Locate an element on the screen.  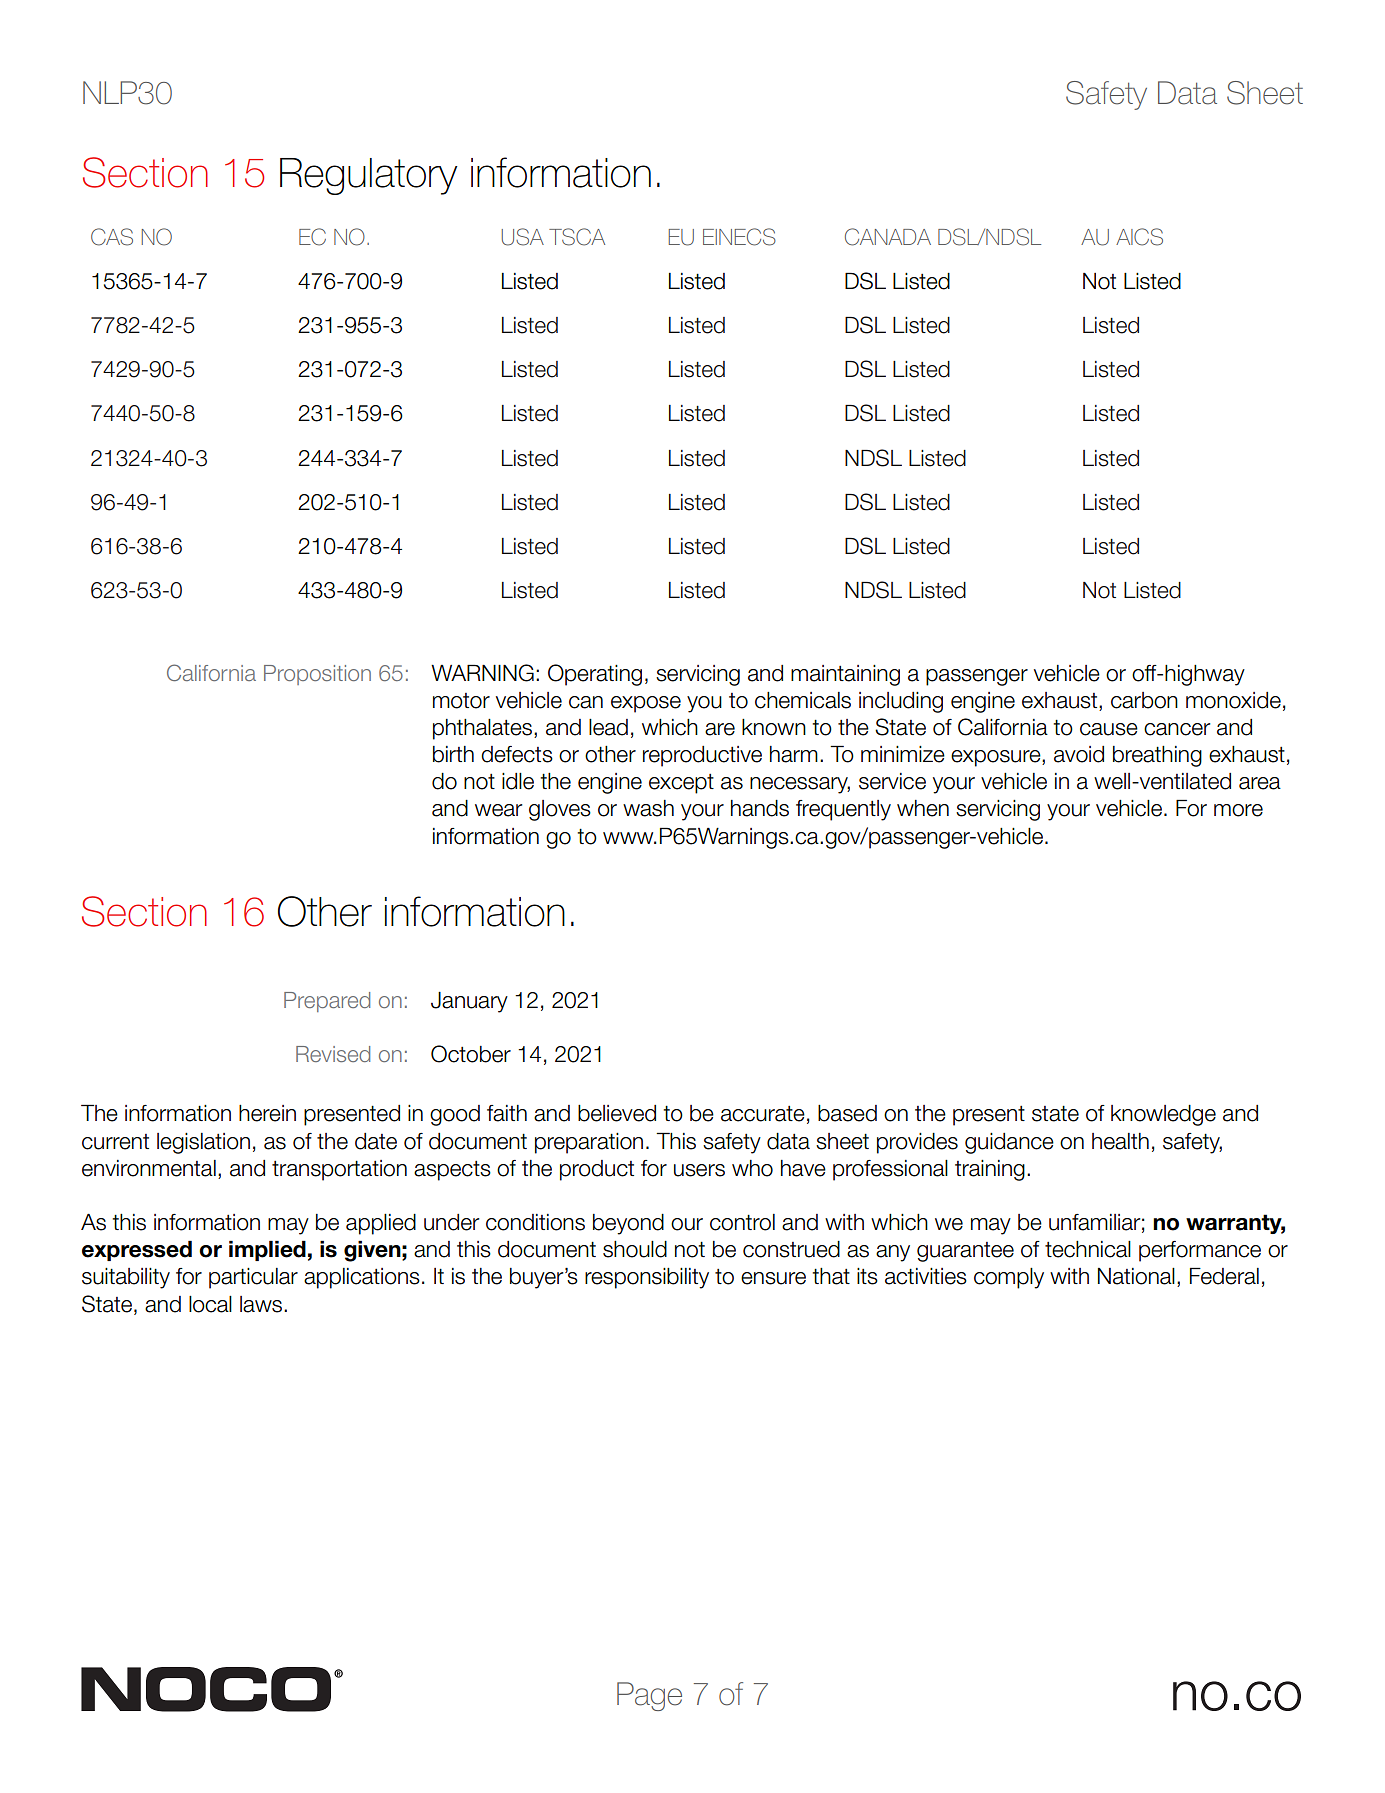
Prepared is located at coordinates (327, 1002).
